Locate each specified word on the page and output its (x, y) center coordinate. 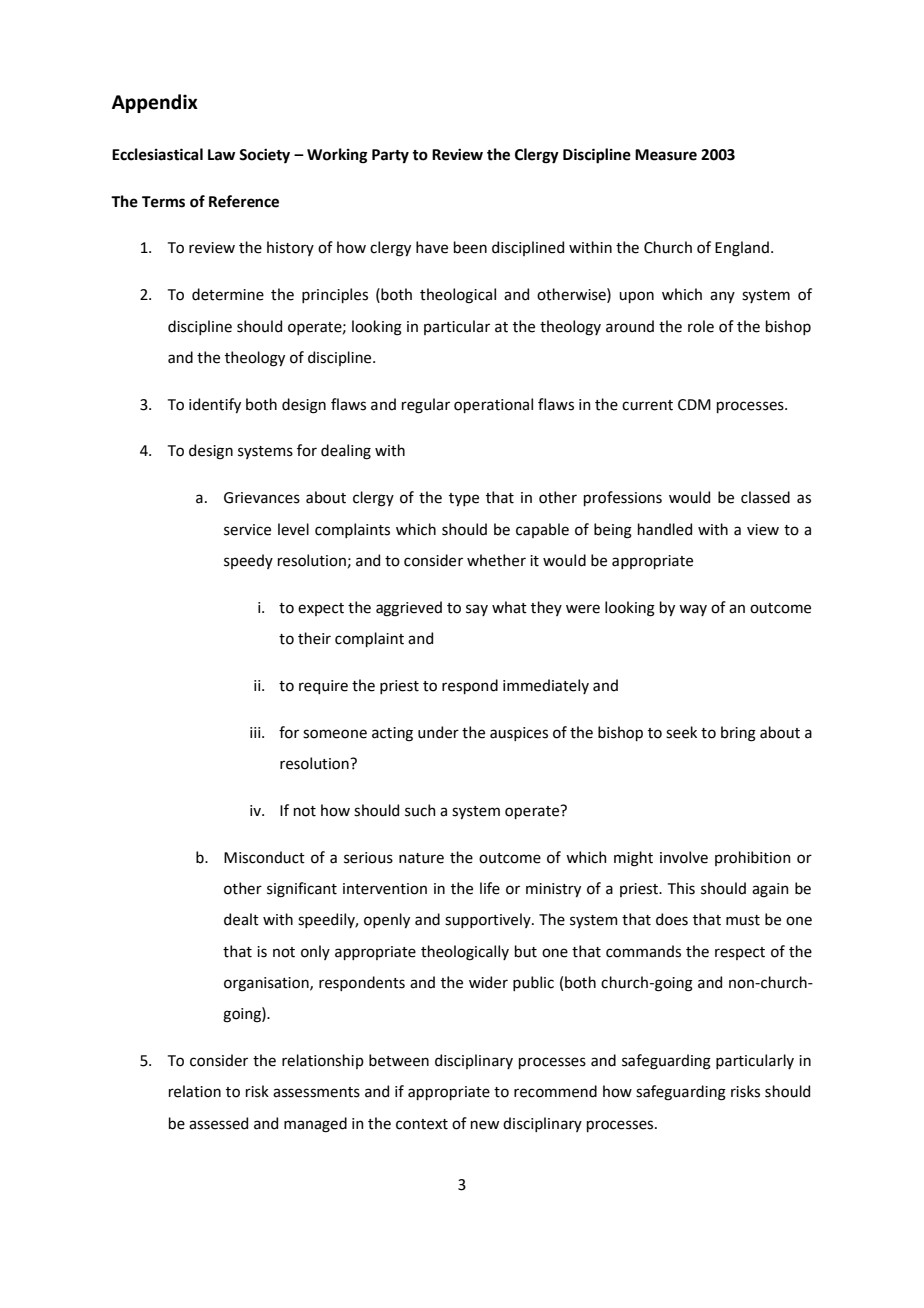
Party (390, 156)
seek (681, 732)
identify (215, 405)
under (438, 732)
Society (264, 156)
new (485, 1125)
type (464, 499)
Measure (666, 155)
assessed (218, 1123)
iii (256, 732)
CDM (694, 405)
